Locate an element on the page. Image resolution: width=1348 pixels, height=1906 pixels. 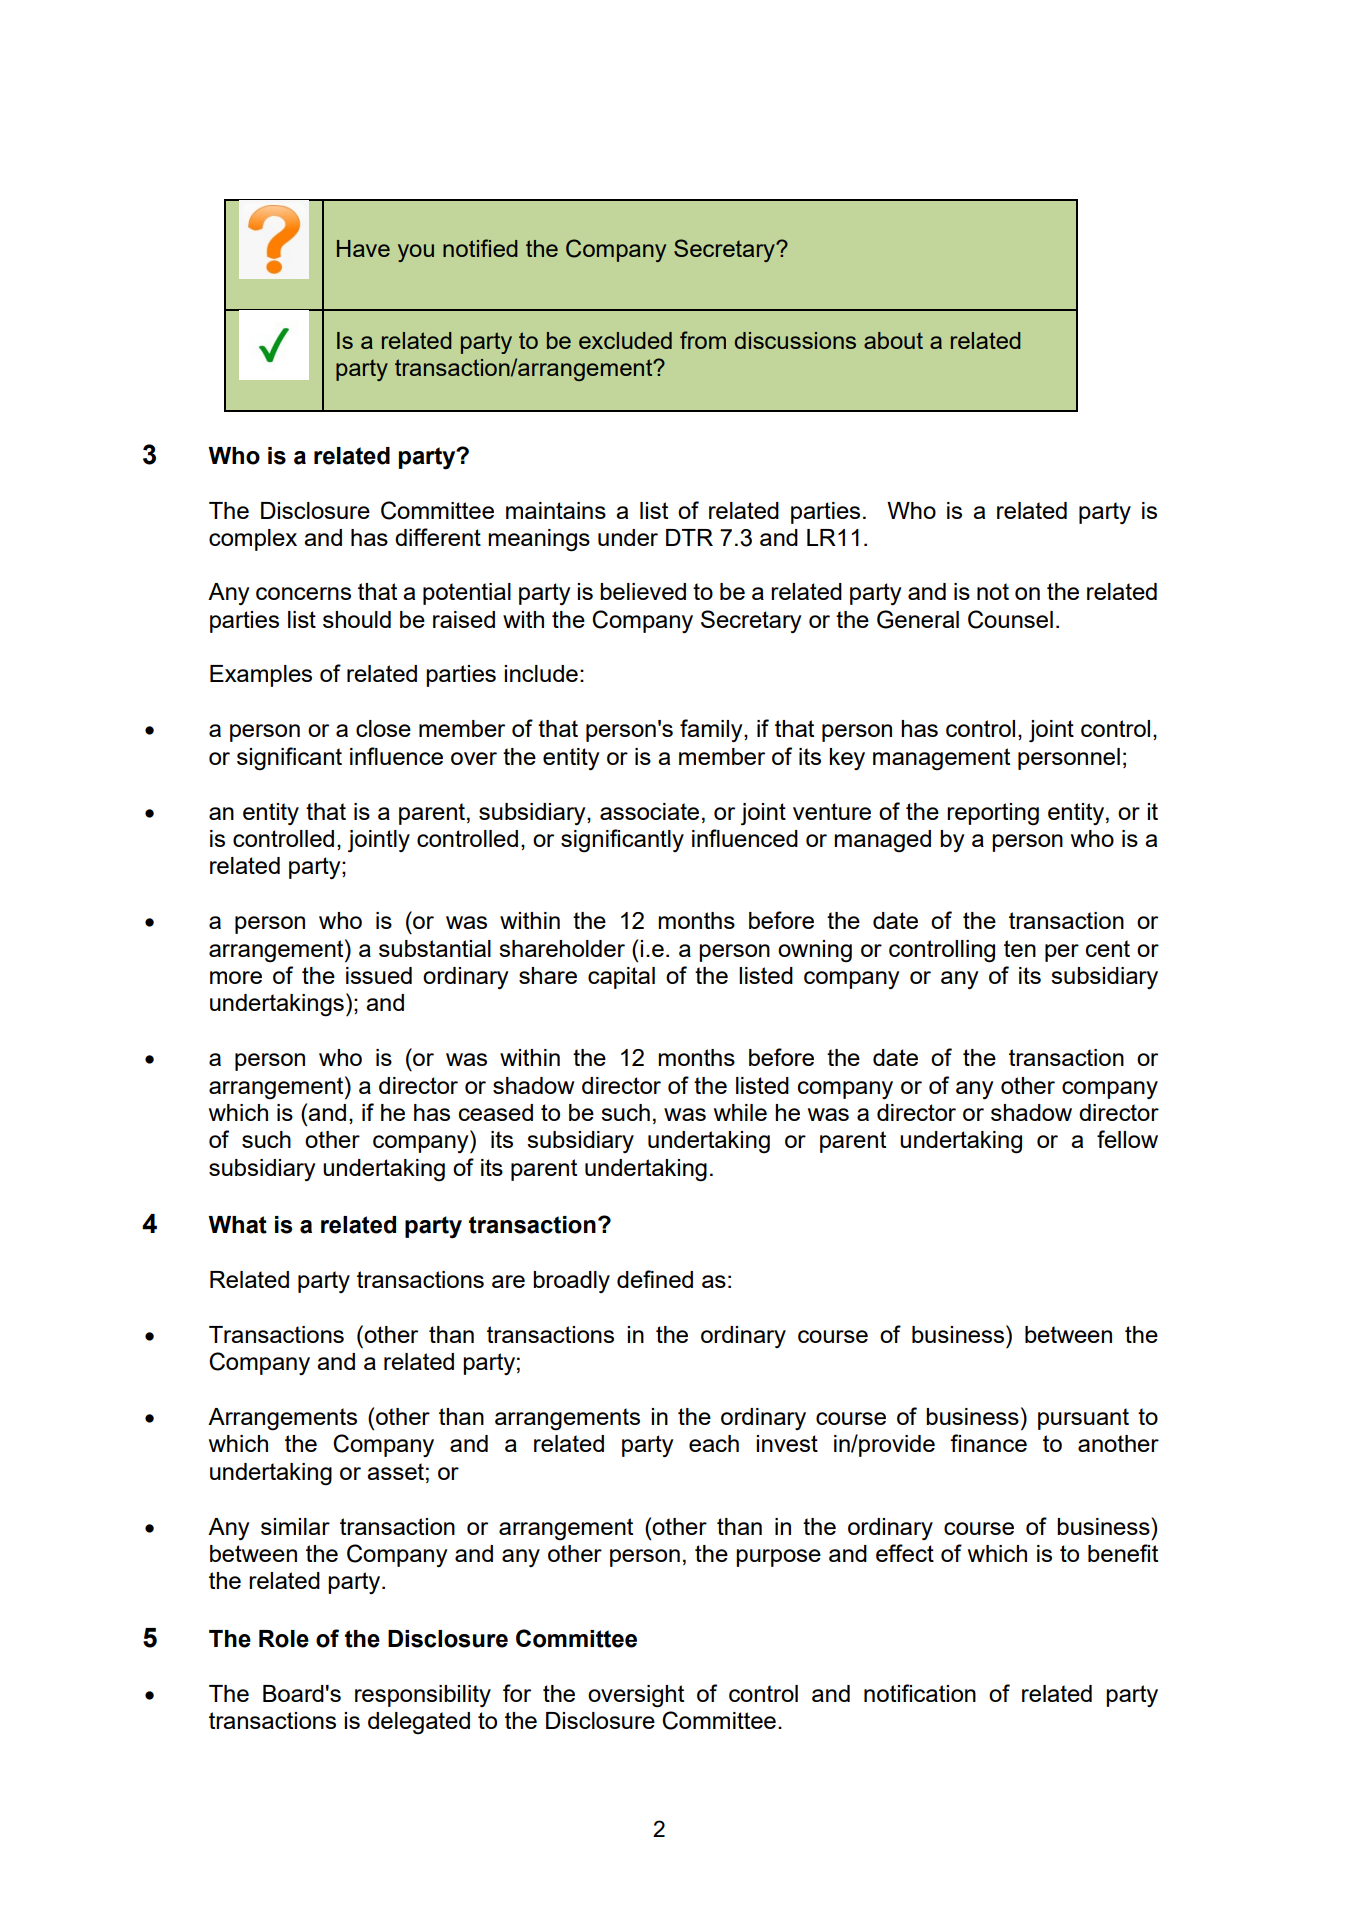
issued is located at coordinates (379, 975).
